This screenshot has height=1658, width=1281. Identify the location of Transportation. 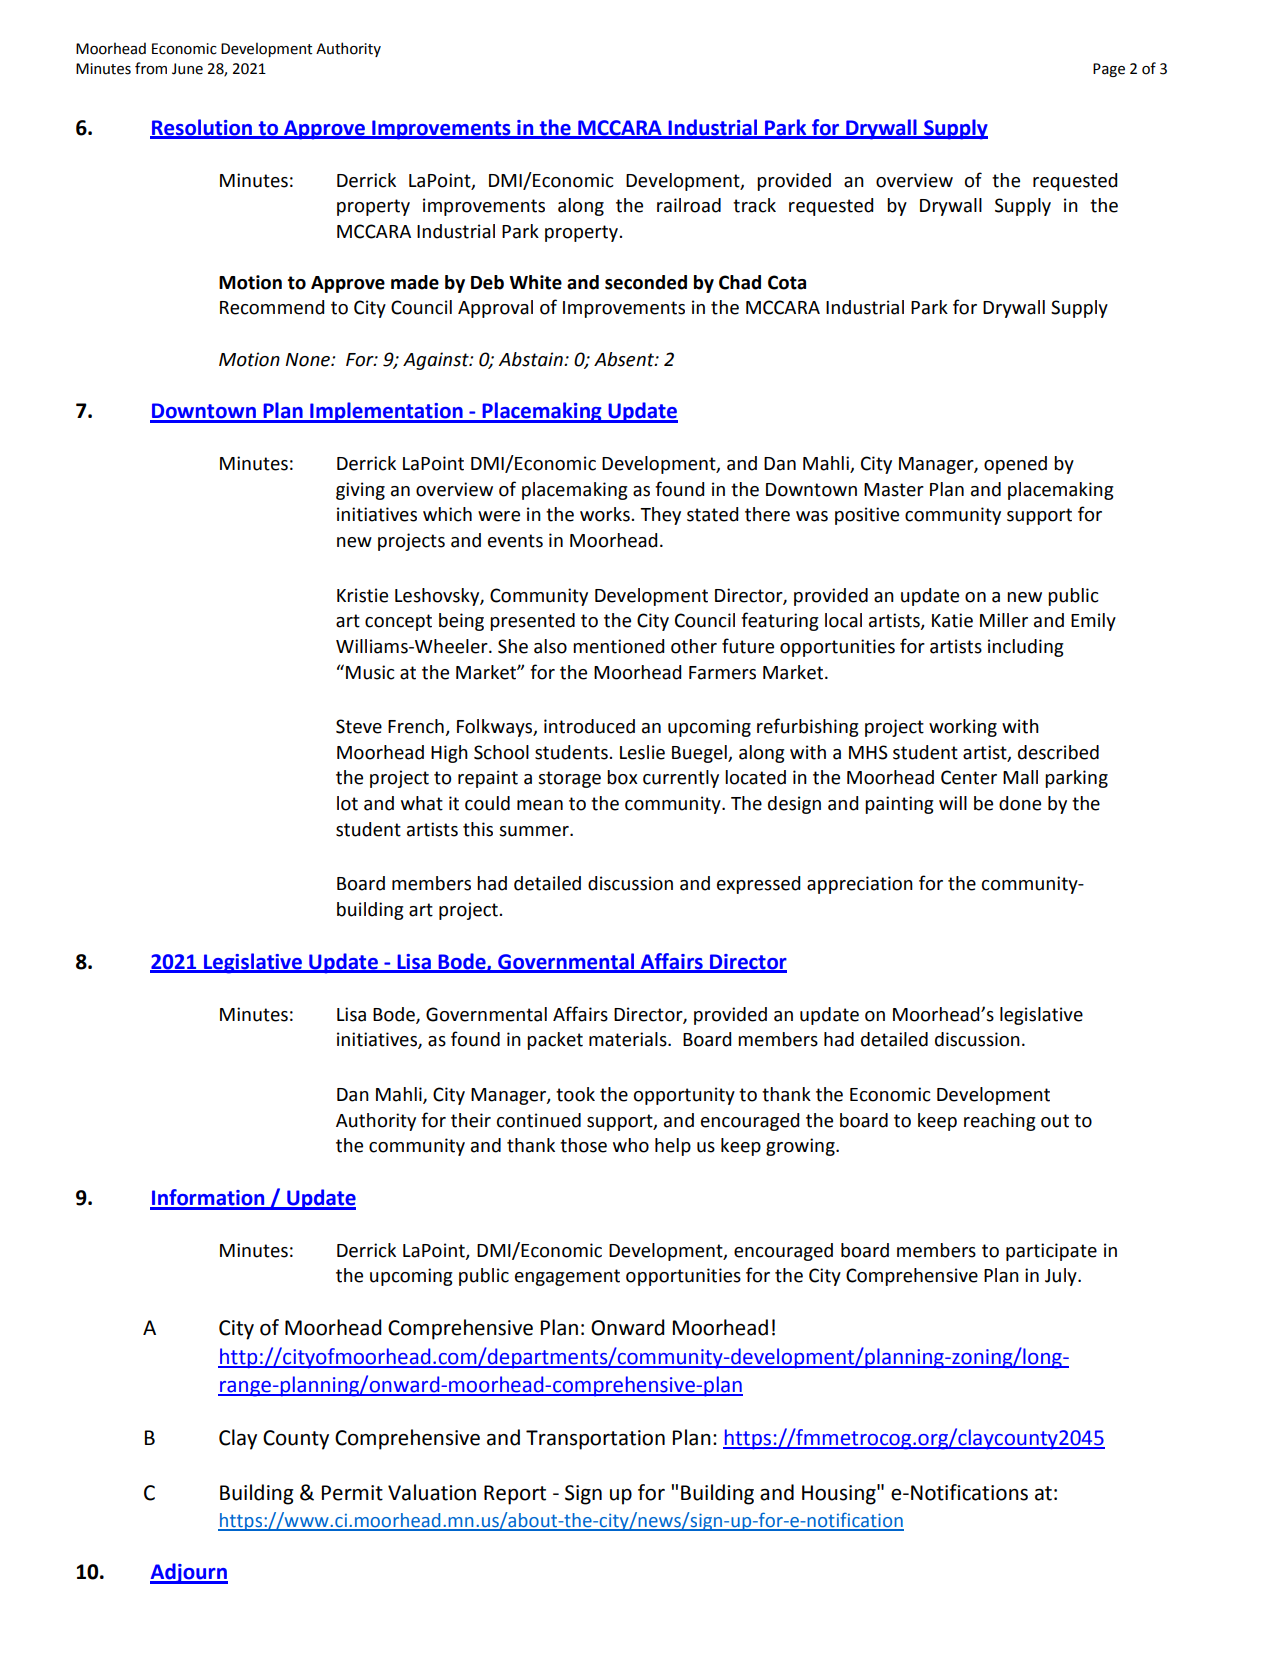
(595, 1440).
